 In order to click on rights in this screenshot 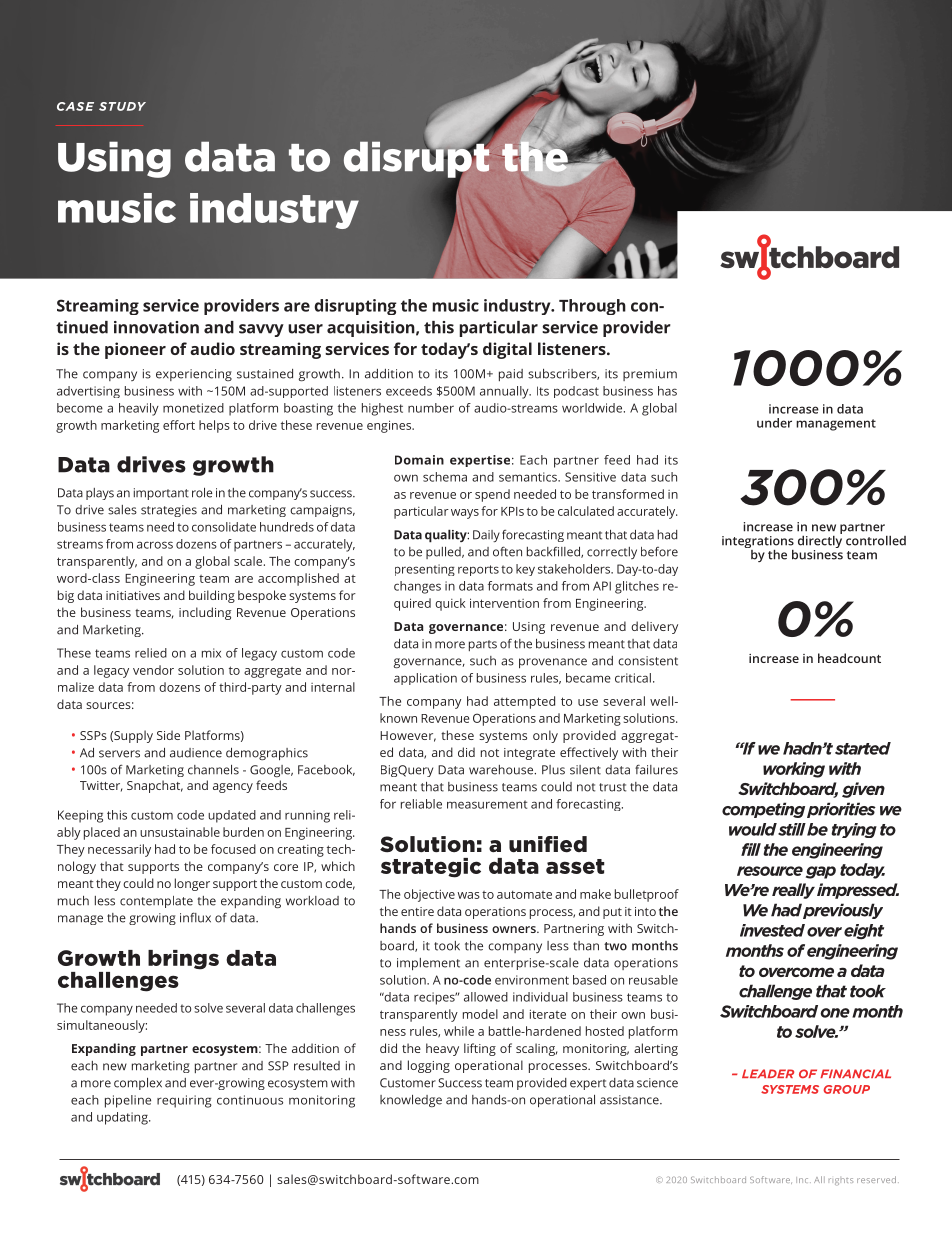, I will do `click(841, 1181)`.
